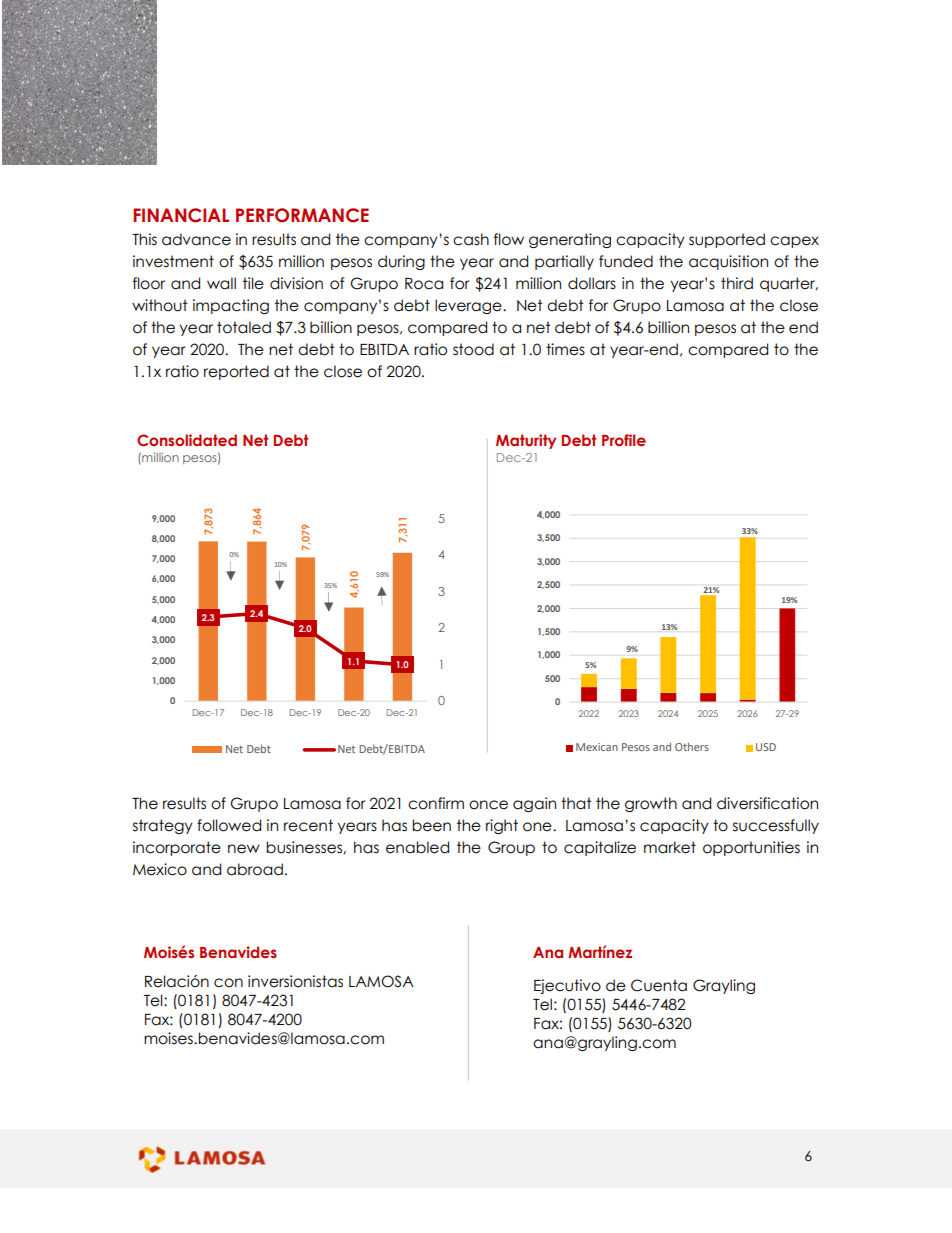  Describe the element at coordinates (692, 746) in the image. I see `Others` at that location.
